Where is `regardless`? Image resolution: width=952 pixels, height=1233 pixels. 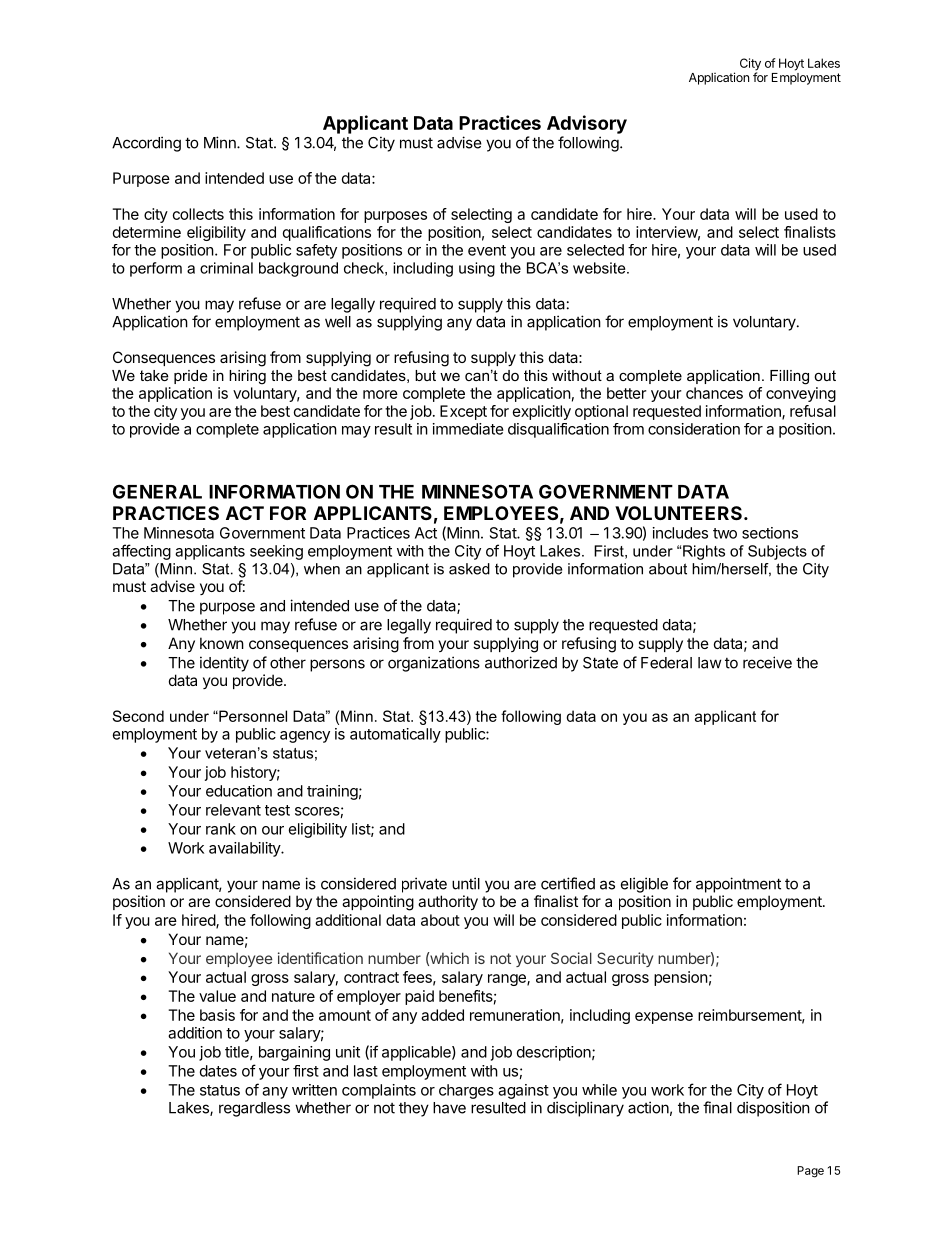 regardless is located at coordinates (254, 1109).
